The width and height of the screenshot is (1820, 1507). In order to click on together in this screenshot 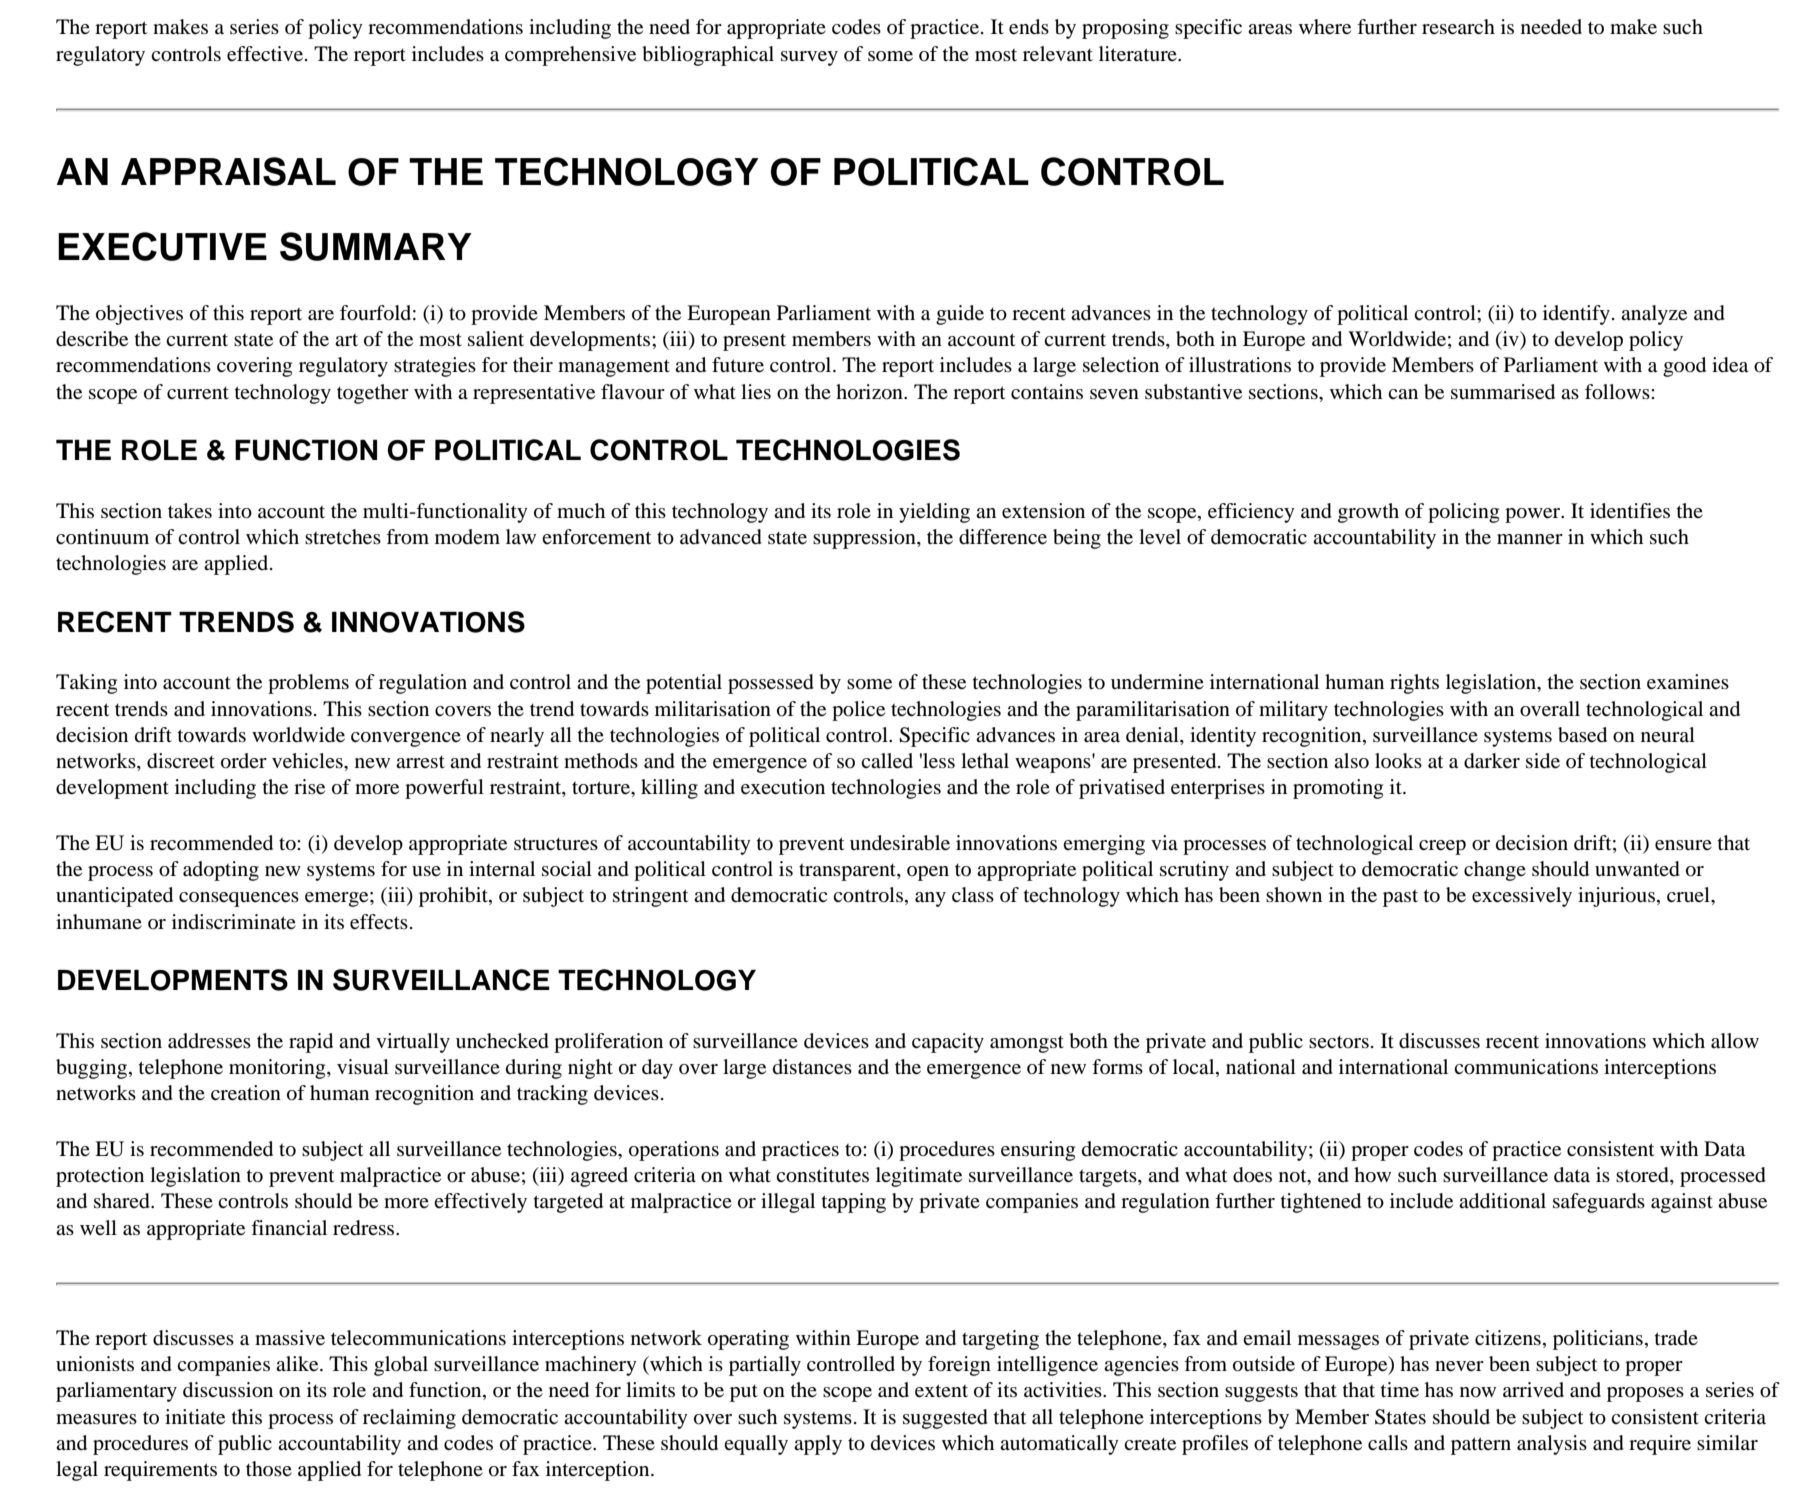, I will do `click(373, 394)`.
